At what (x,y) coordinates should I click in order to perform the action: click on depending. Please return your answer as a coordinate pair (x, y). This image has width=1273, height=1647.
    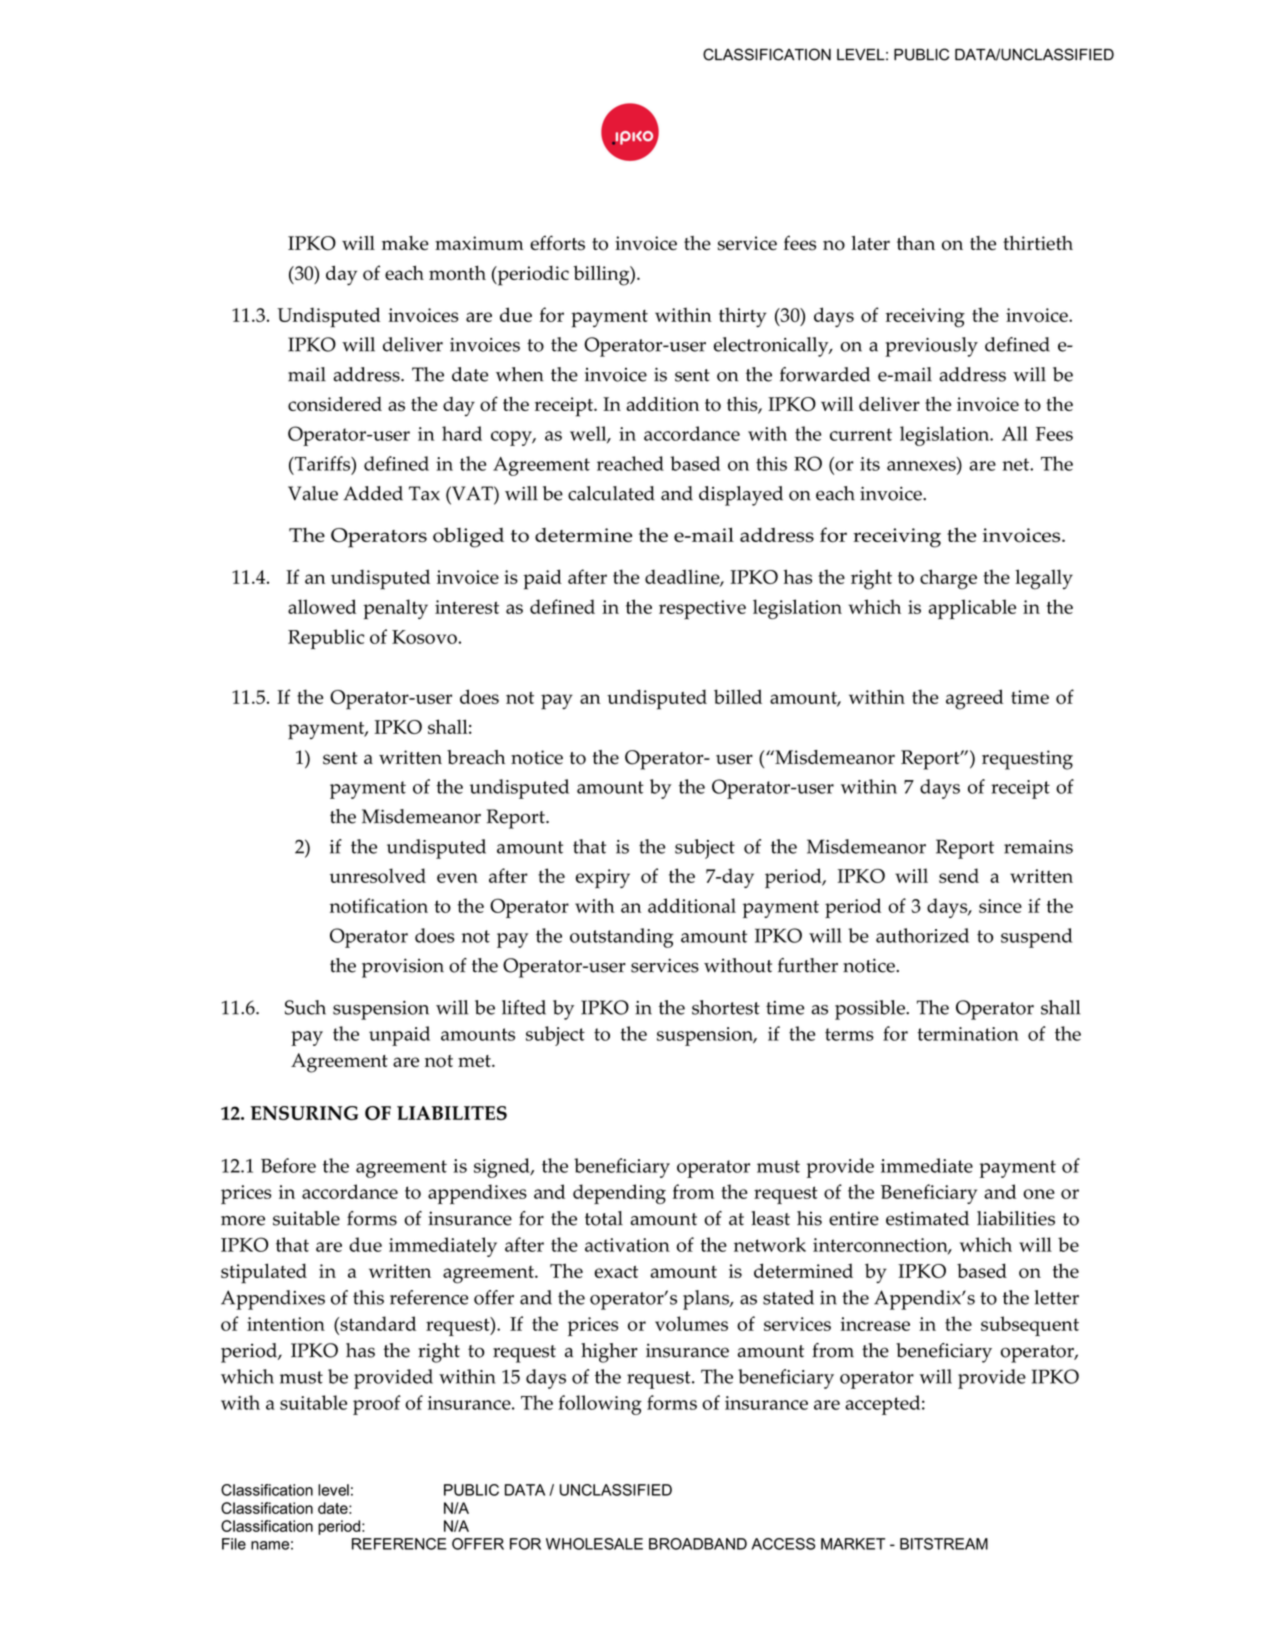
    Looking at the image, I should click on (619, 1194).
